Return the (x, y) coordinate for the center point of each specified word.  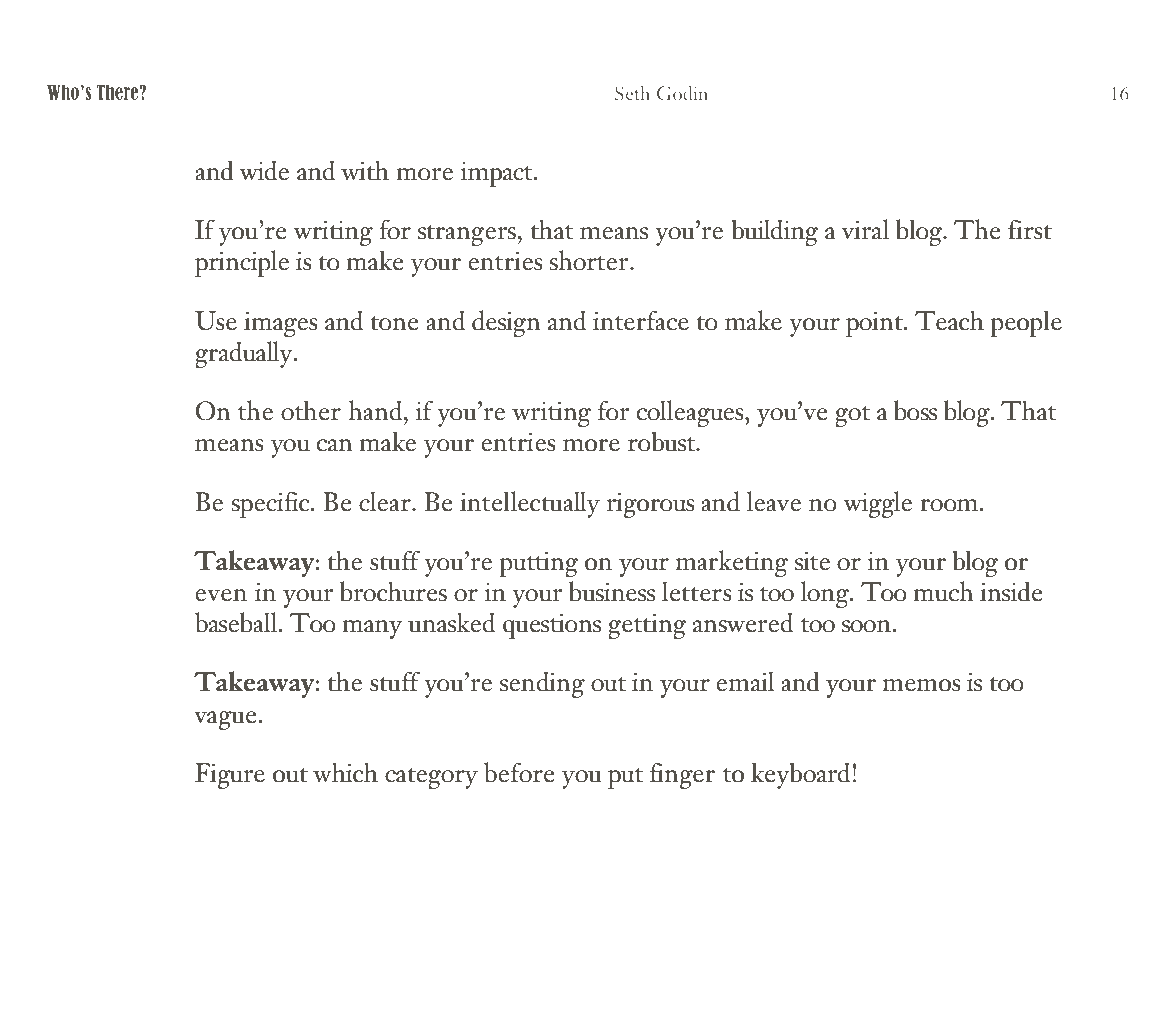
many (372, 629)
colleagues (691, 413)
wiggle (877, 504)
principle (242, 263)
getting (647, 626)
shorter (590, 260)
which (345, 772)
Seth (632, 93)
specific (271, 504)
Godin (682, 93)
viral (865, 229)
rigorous (651, 505)
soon (866, 626)
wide (264, 170)
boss (915, 410)
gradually (245, 354)
